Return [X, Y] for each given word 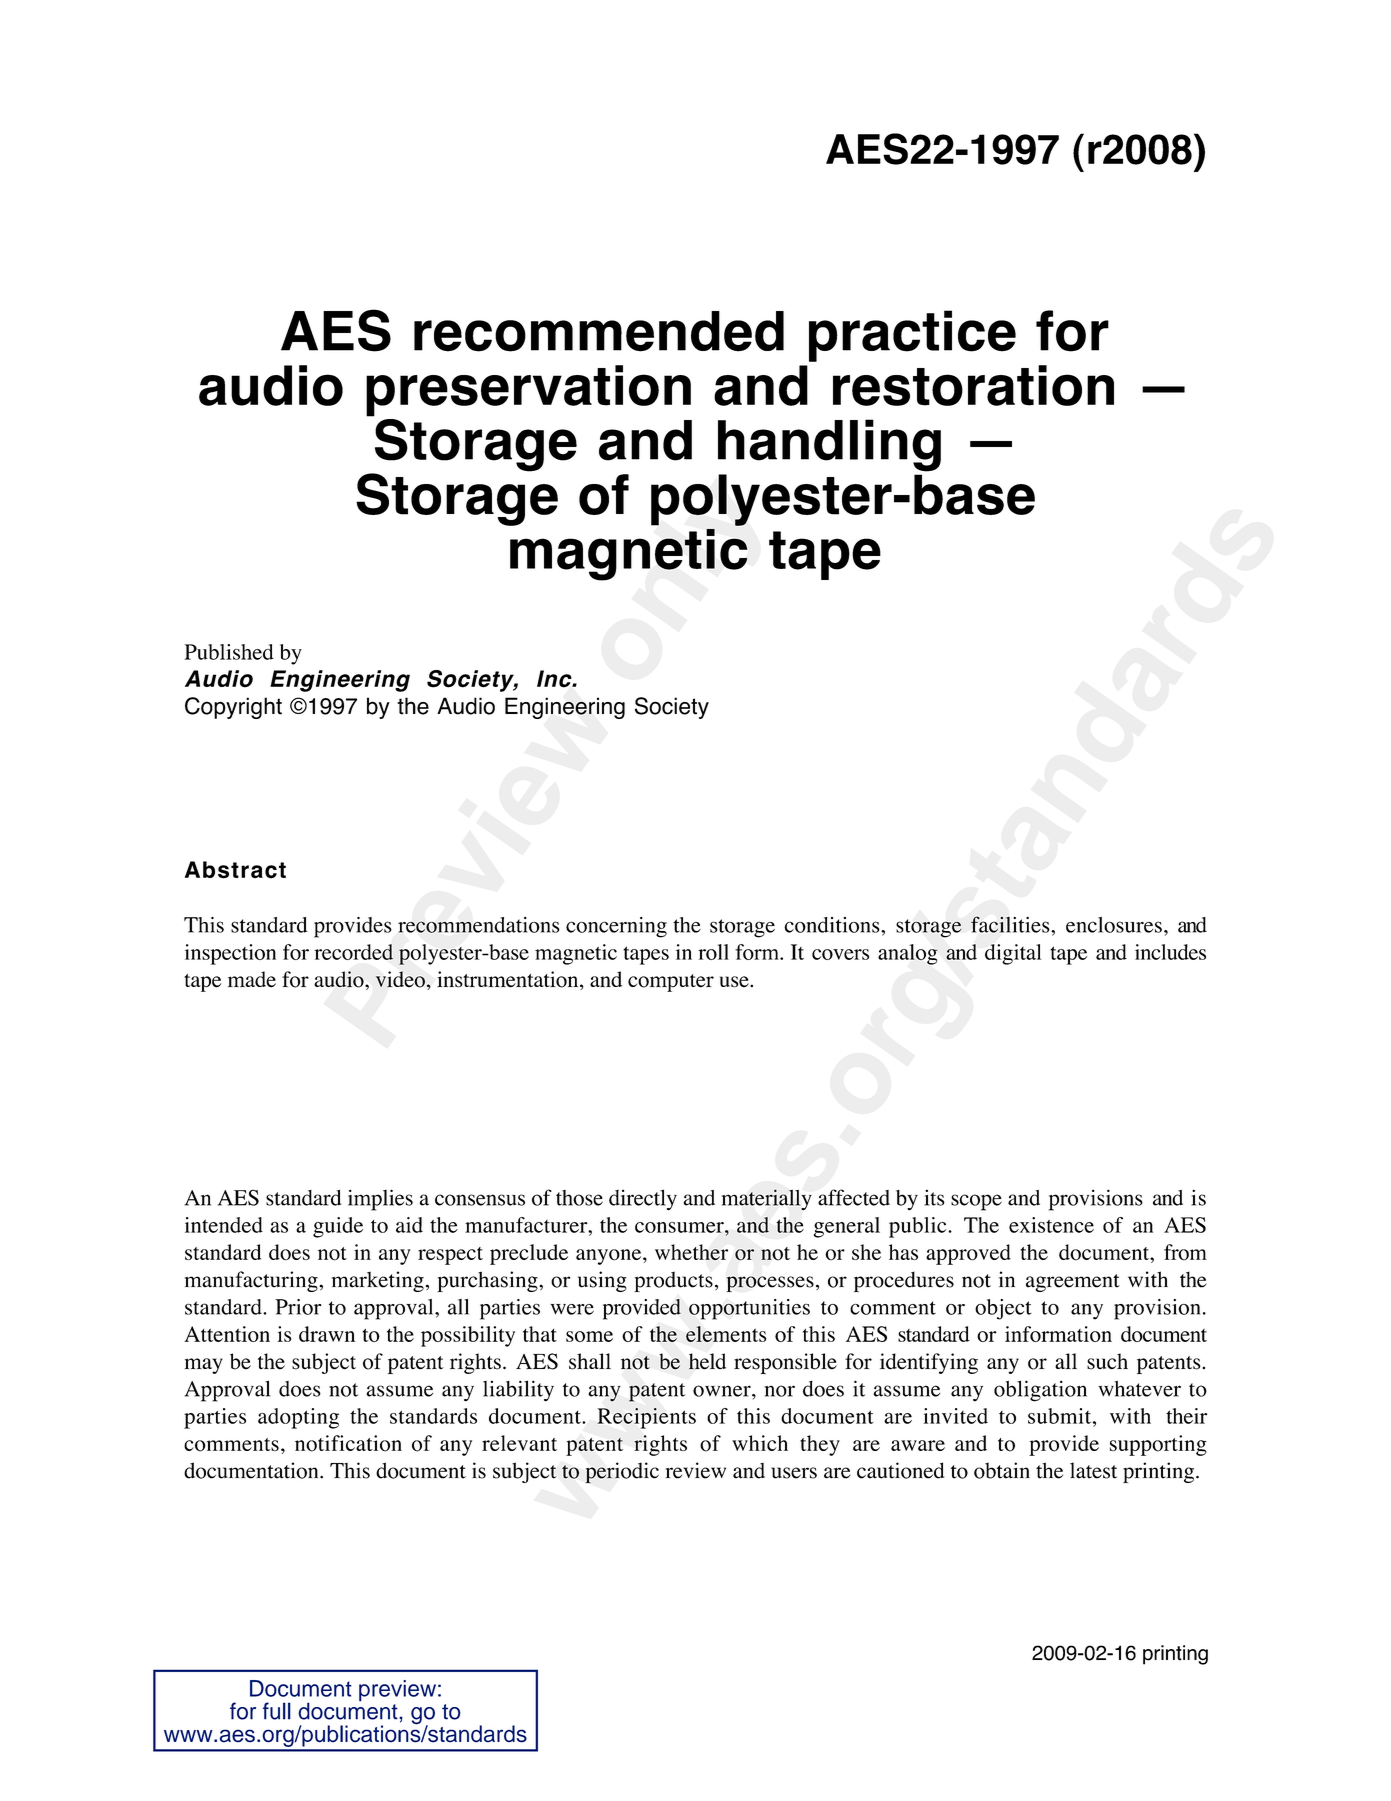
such [1107, 1361]
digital [1013, 954]
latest [1093, 1470]
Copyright [233, 708]
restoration [973, 385]
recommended [599, 331]
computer [671, 983]
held [707, 1361]
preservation [528, 391]
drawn [327, 1334]
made [252, 979]
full [277, 1711]
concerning [616, 927]
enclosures [1114, 925]
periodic [622, 1473]
